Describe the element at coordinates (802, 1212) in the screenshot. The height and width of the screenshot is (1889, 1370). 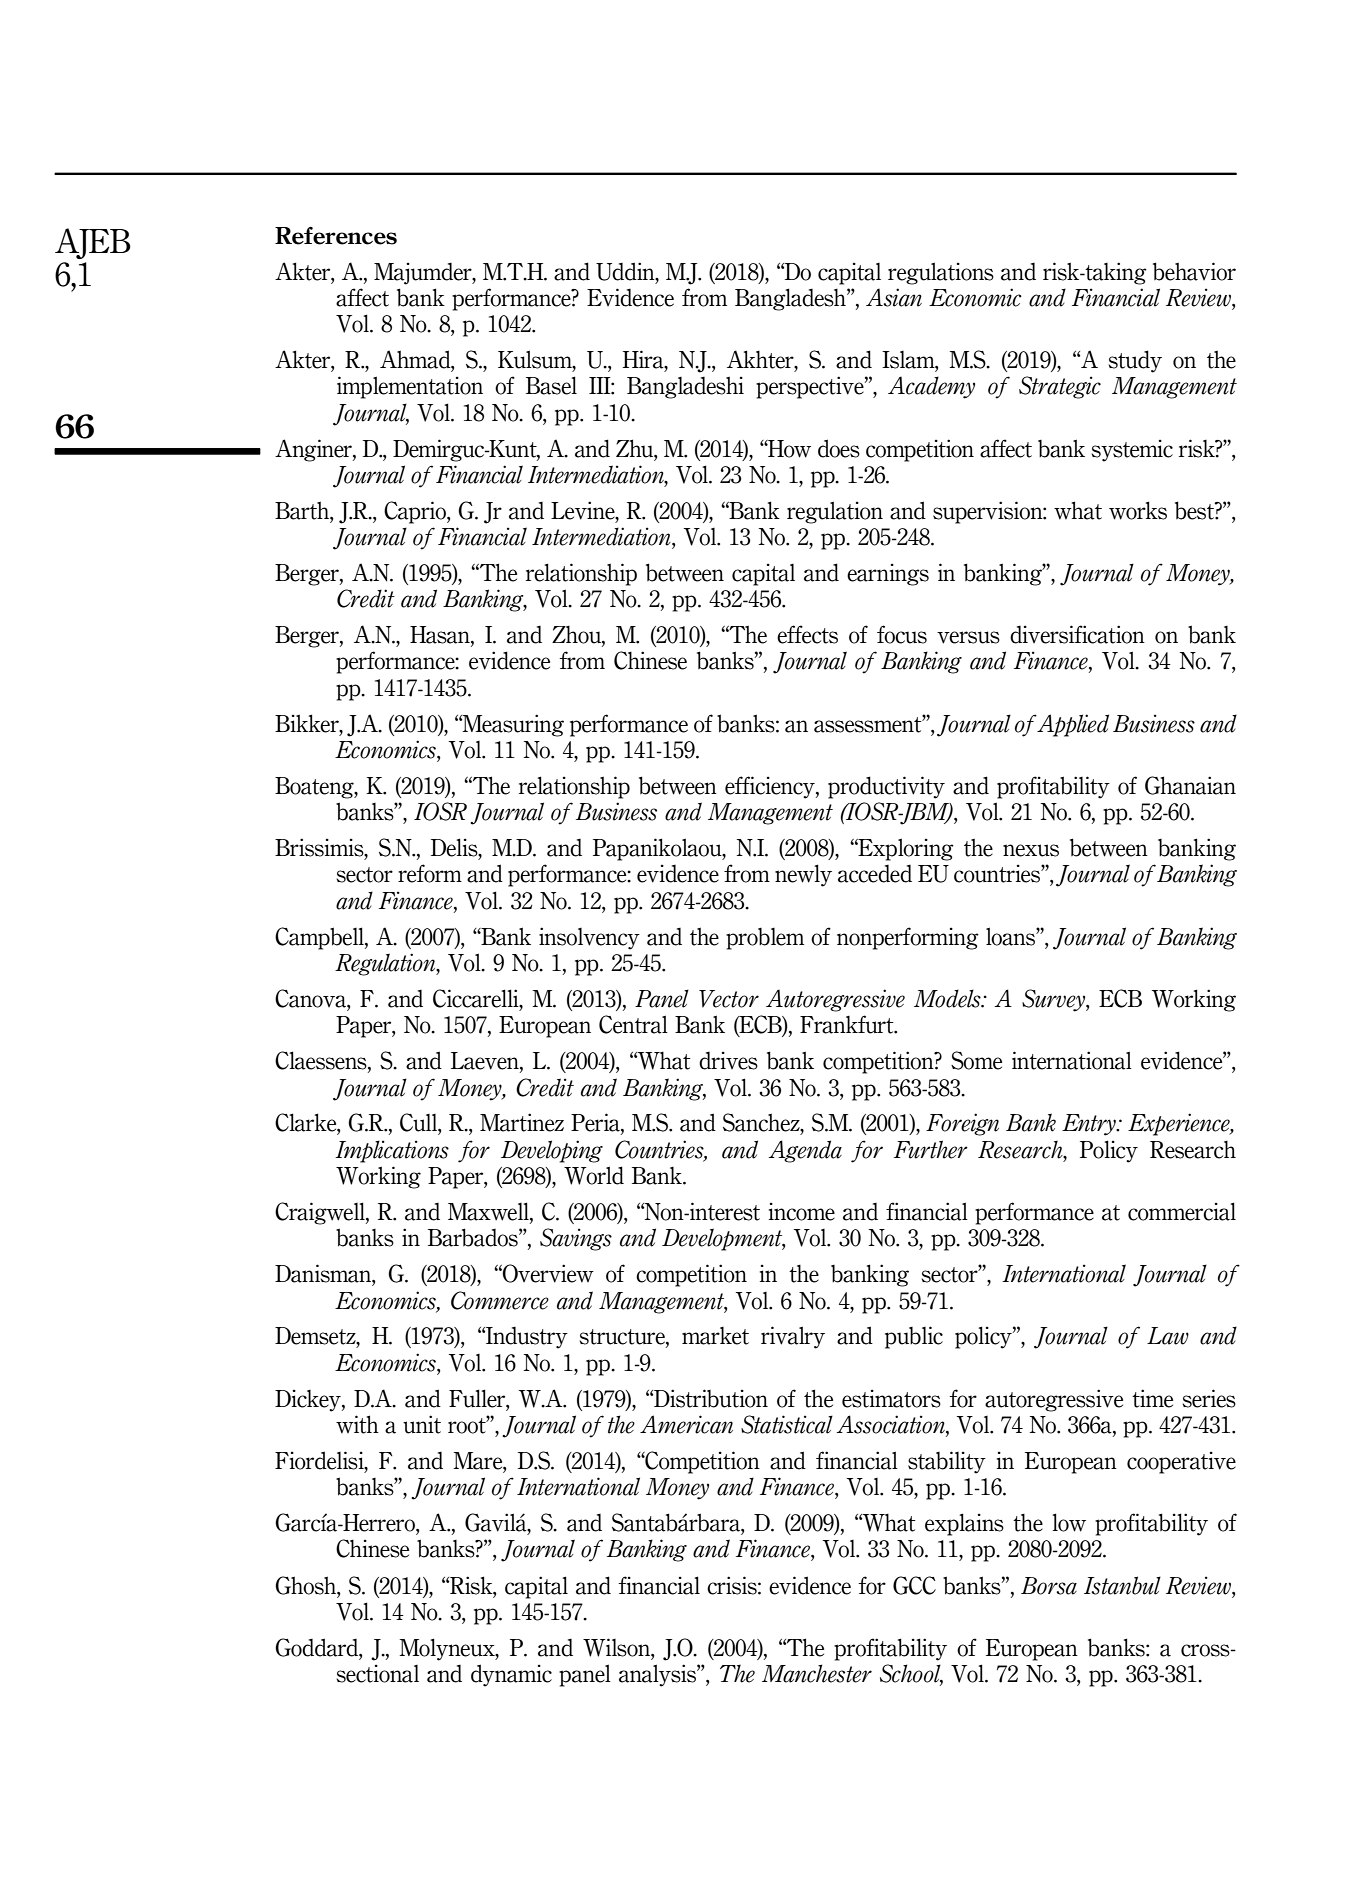
I see `income` at that location.
